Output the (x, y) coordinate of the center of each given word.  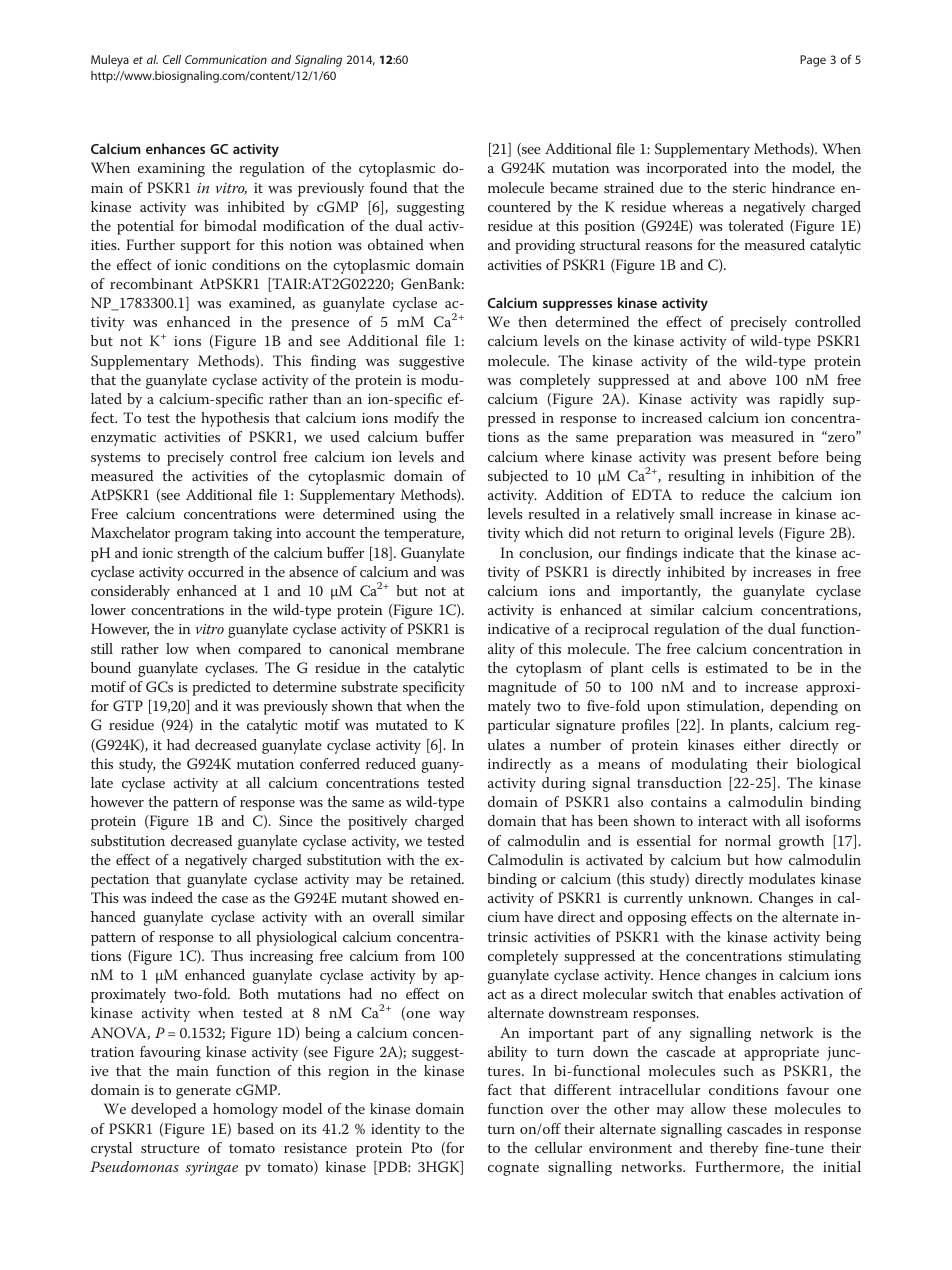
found (388, 187)
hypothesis (235, 419)
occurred (216, 571)
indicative (519, 628)
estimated (737, 667)
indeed (172, 897)
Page (813, 61)
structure (170, 1148)
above (747, 379)
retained (437, 878)
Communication (226, 59)
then (532, 321)
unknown (720, 897)
